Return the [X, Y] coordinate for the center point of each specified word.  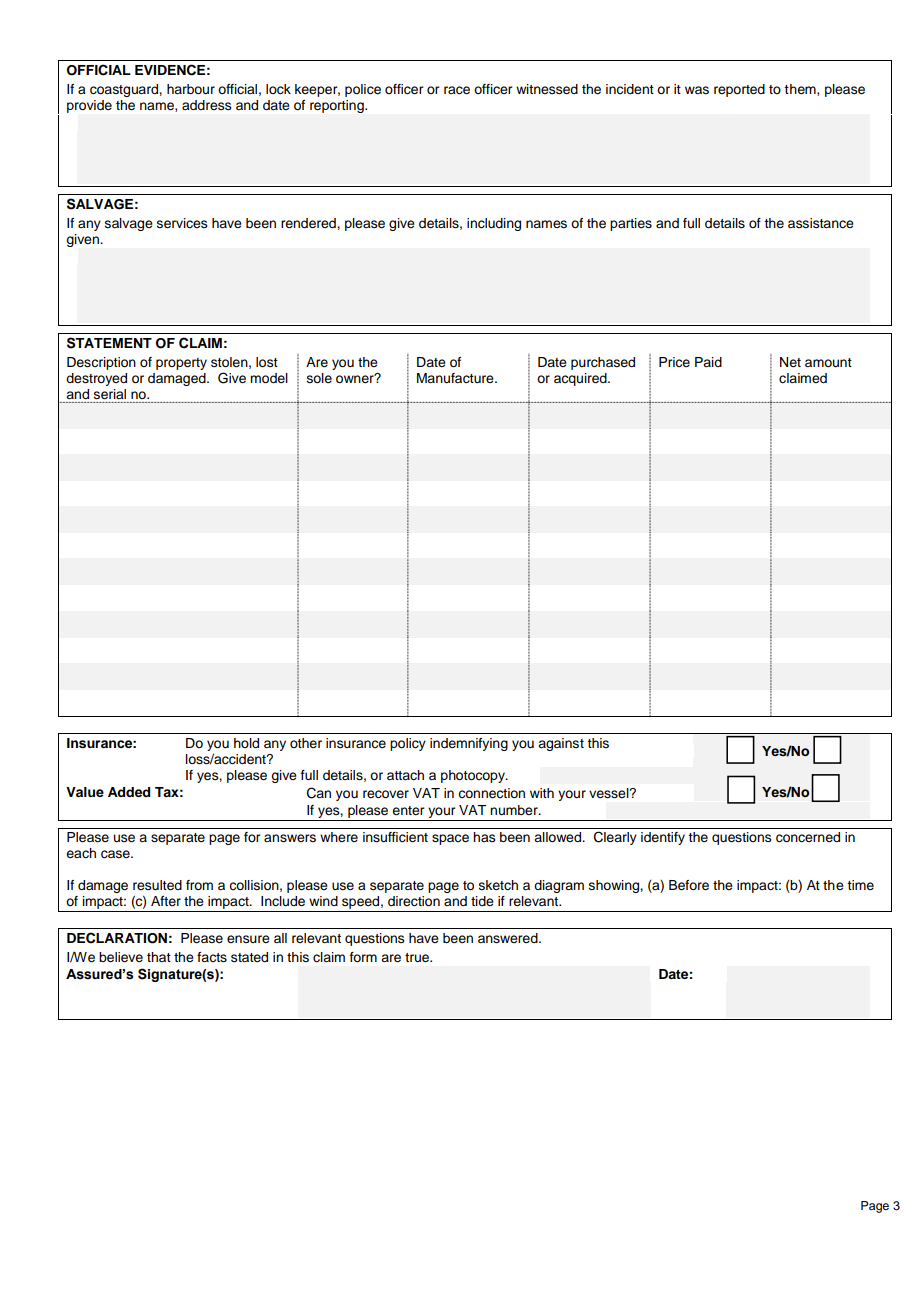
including [494, 224]
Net [790, 362]
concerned [808, 837]
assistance [821, 223]
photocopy [474, 776]
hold [246, 743]
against [561, 744]
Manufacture [456, 378]
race [457, 90]
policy [408, 744]
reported [739, 90]
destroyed [96, 379]
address [207, 105]
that [159, 957]
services [182, 223]
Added [129, 792]
